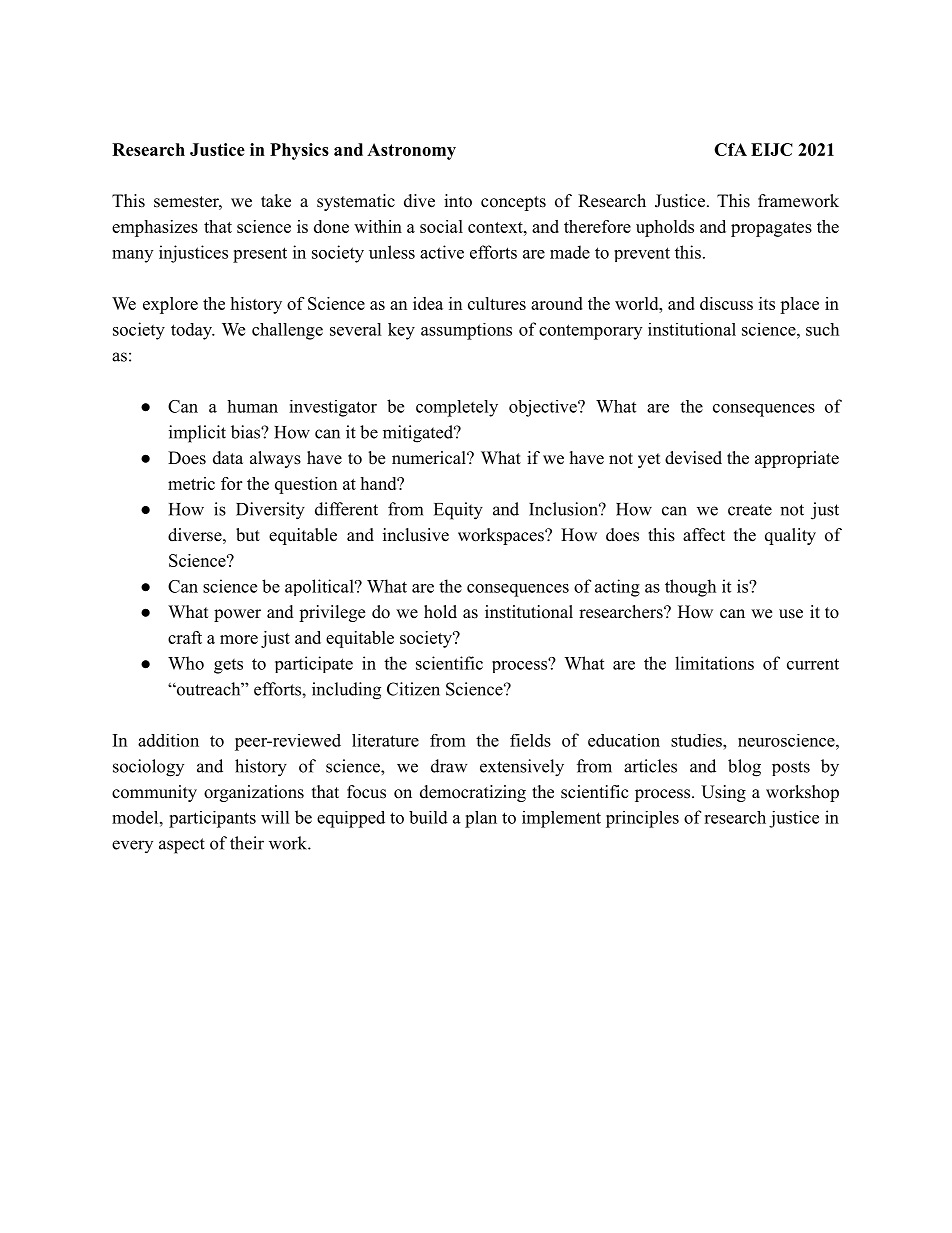  What do you see at coordinates (276, 201) in the screenshot?
I see `take` at bounding box center [276, 201].
